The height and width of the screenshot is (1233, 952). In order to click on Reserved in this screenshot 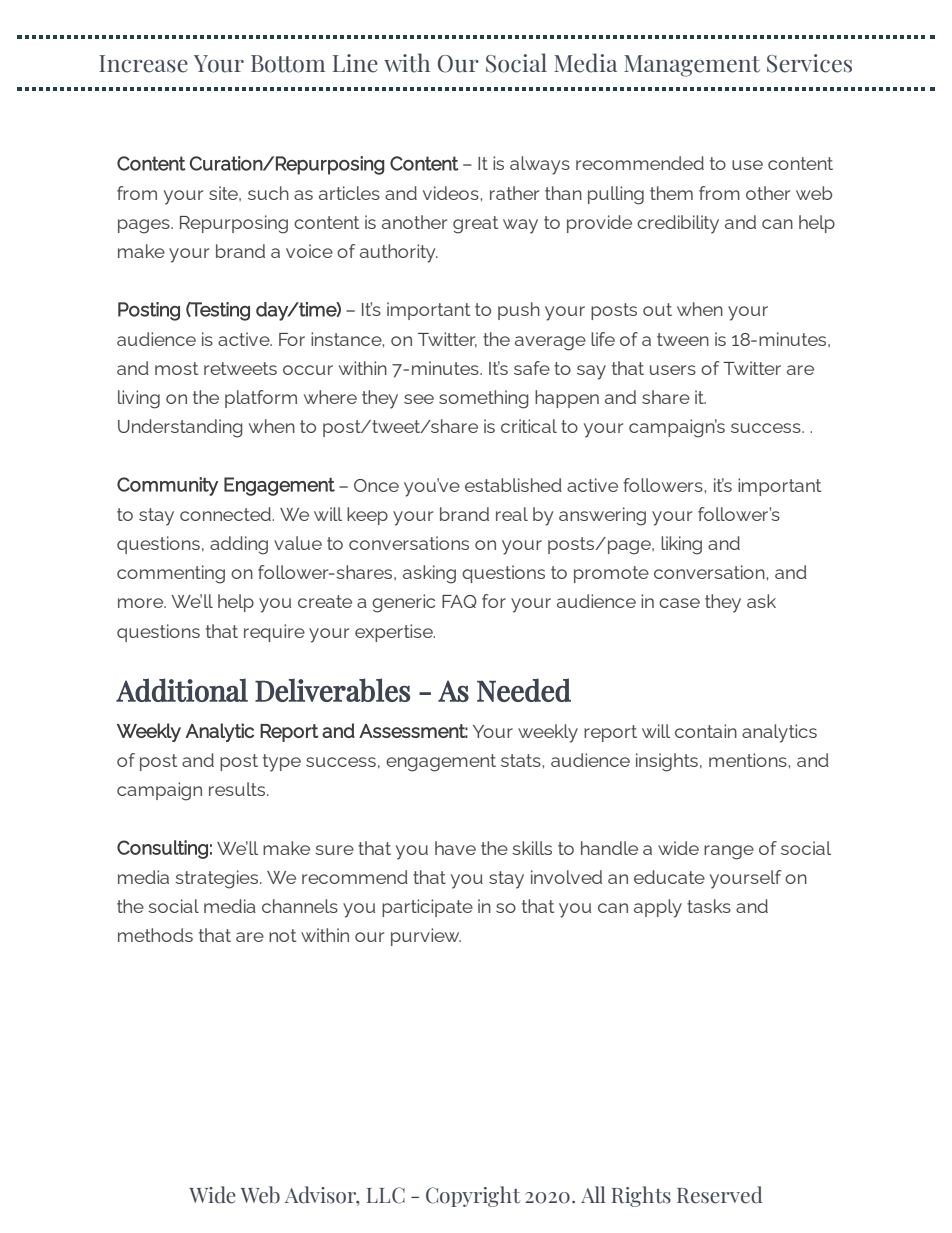, I will do `click(719, 1195)`.
